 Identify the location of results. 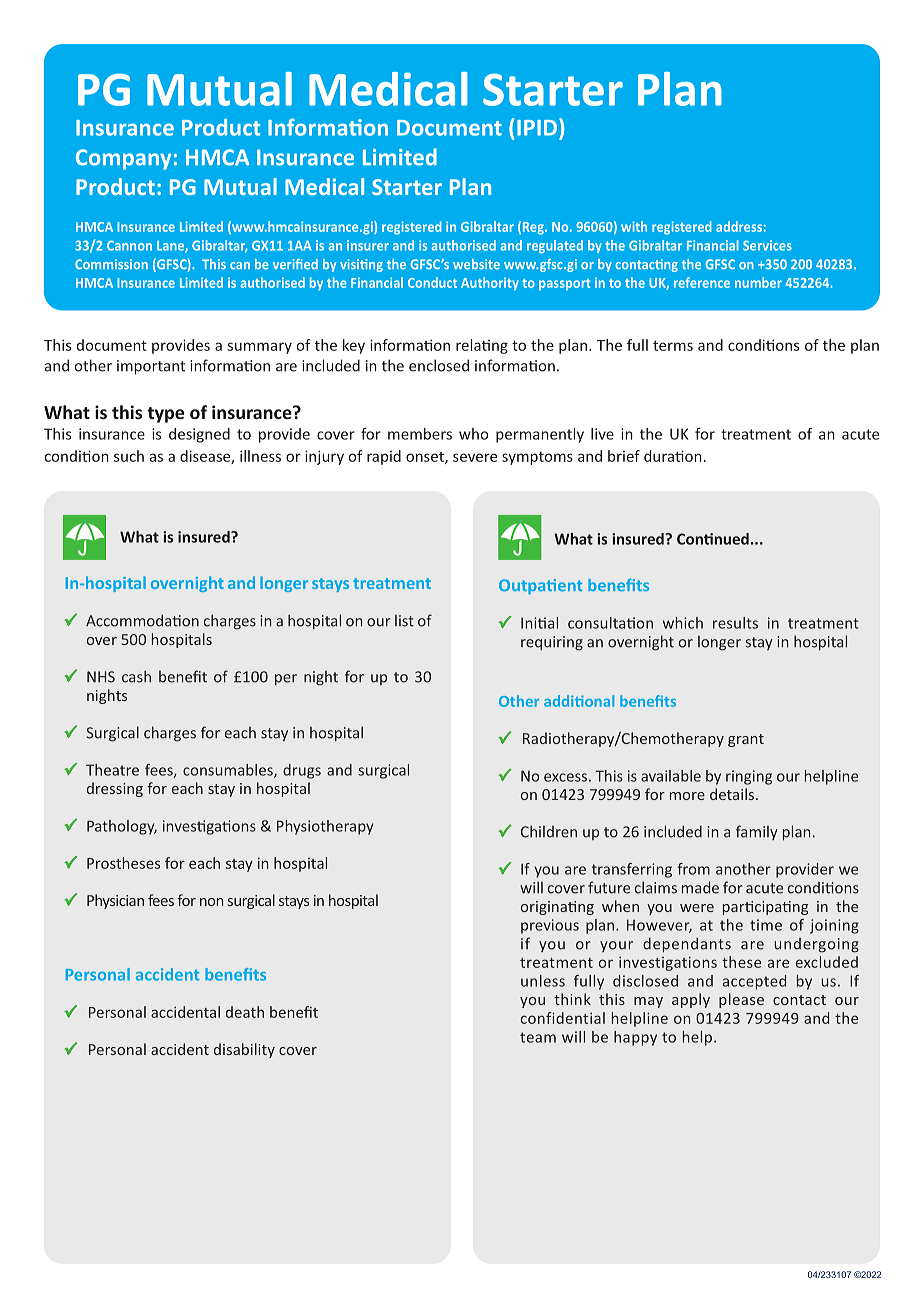
(735, 623).
